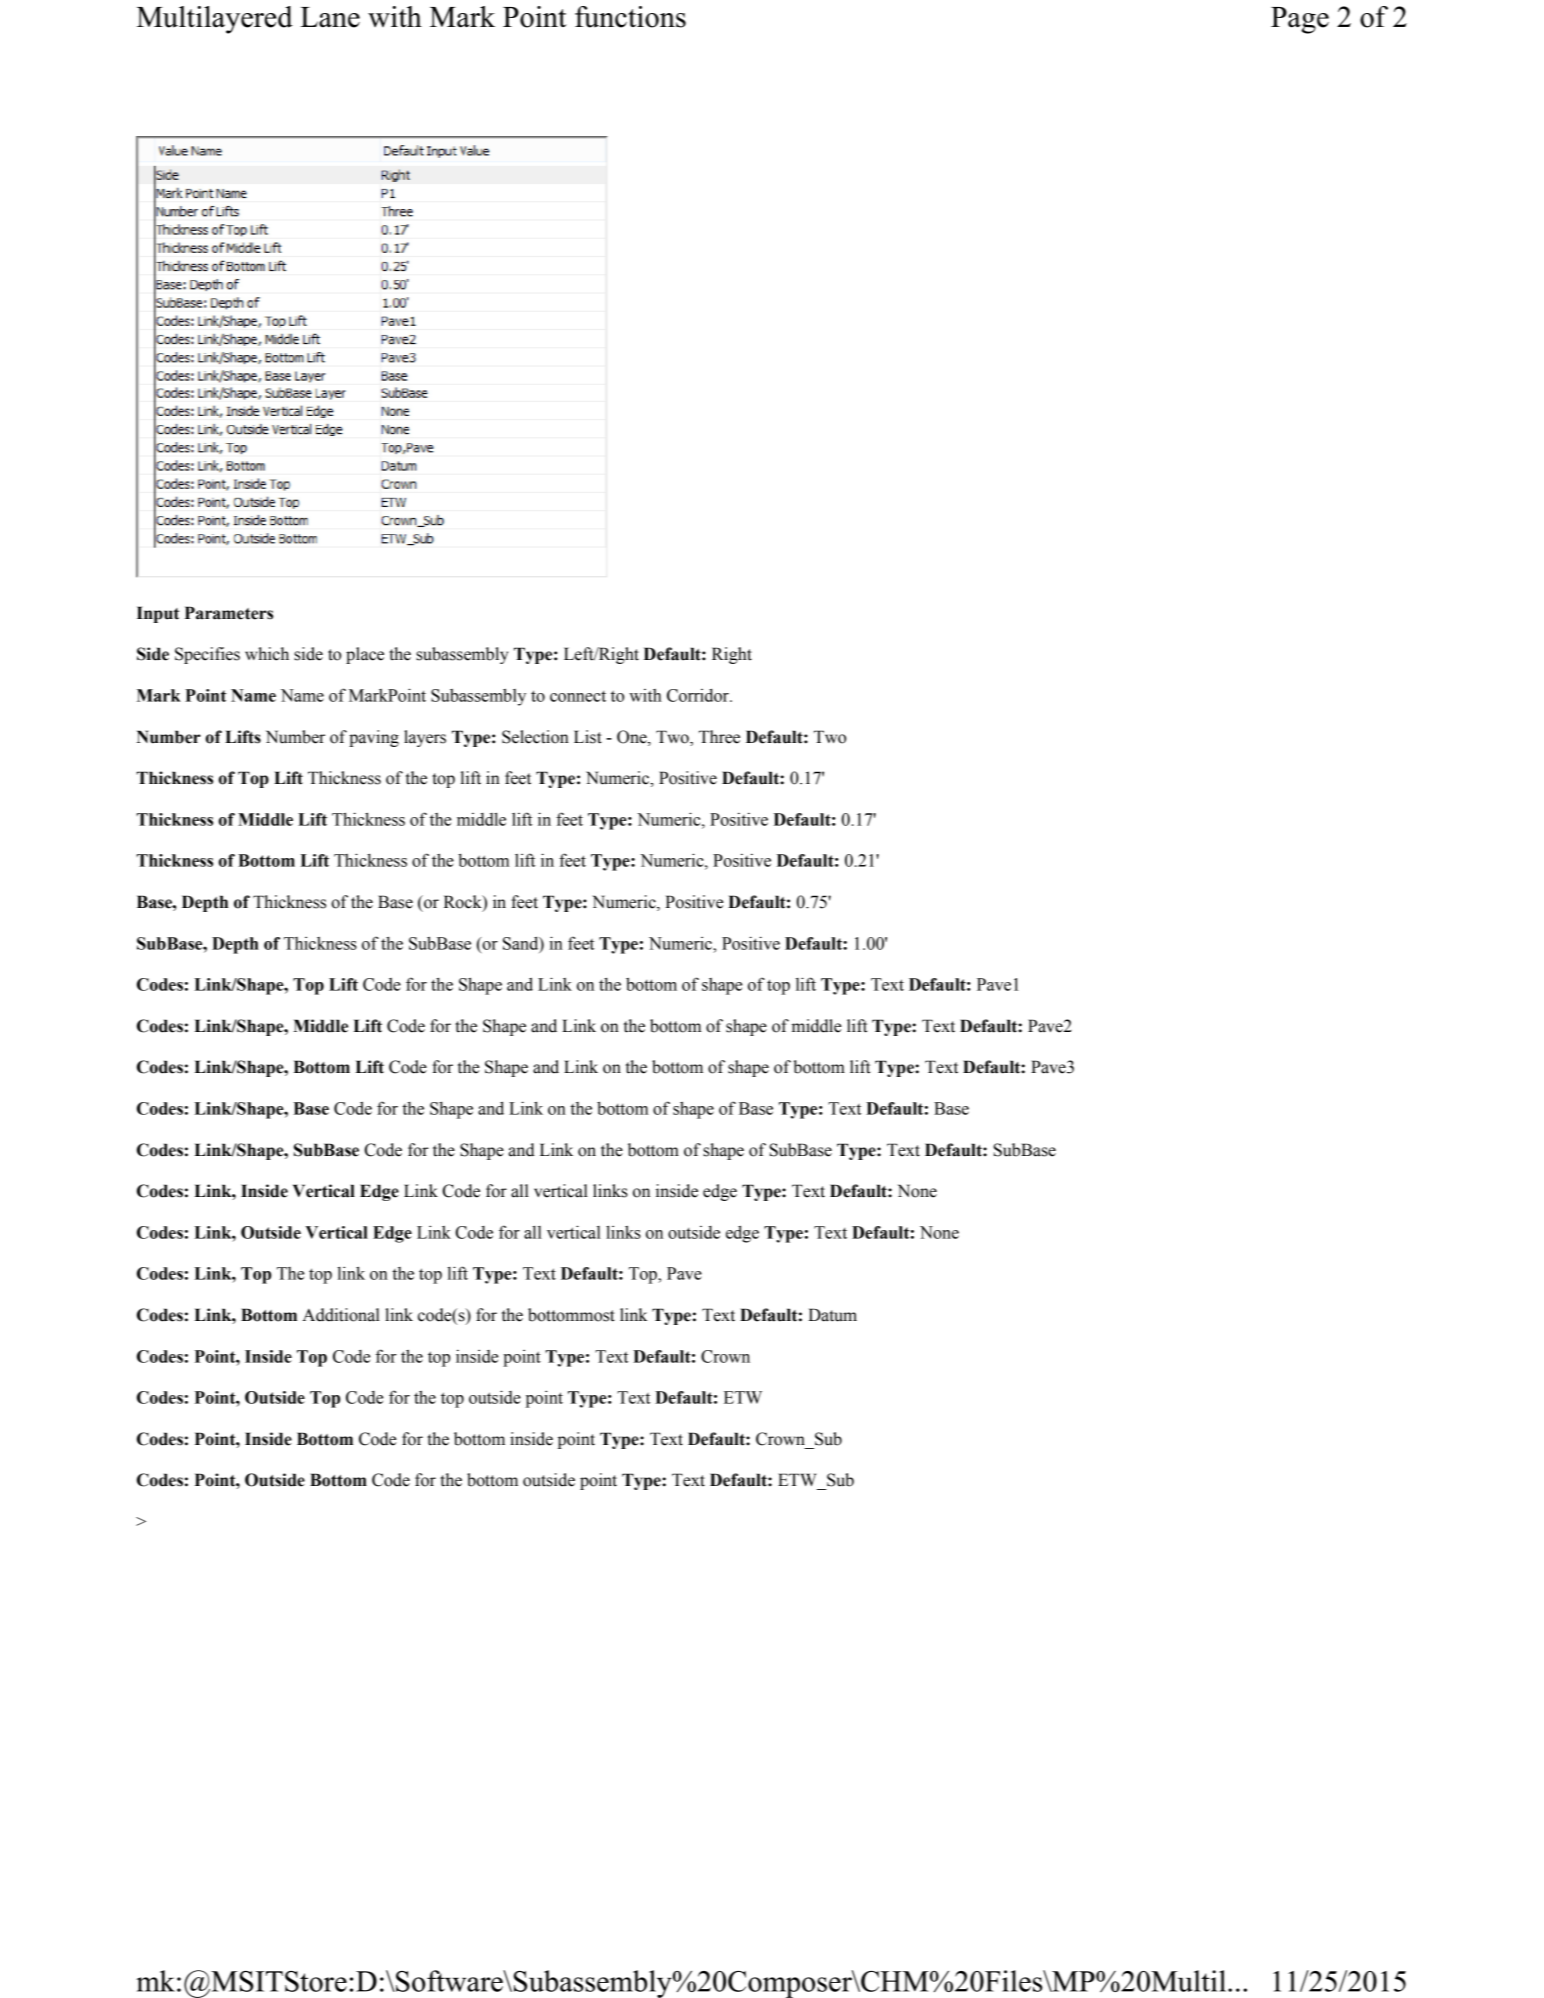 The image size is (1544, 1998). I want to click on functions, so click(630, 17).
